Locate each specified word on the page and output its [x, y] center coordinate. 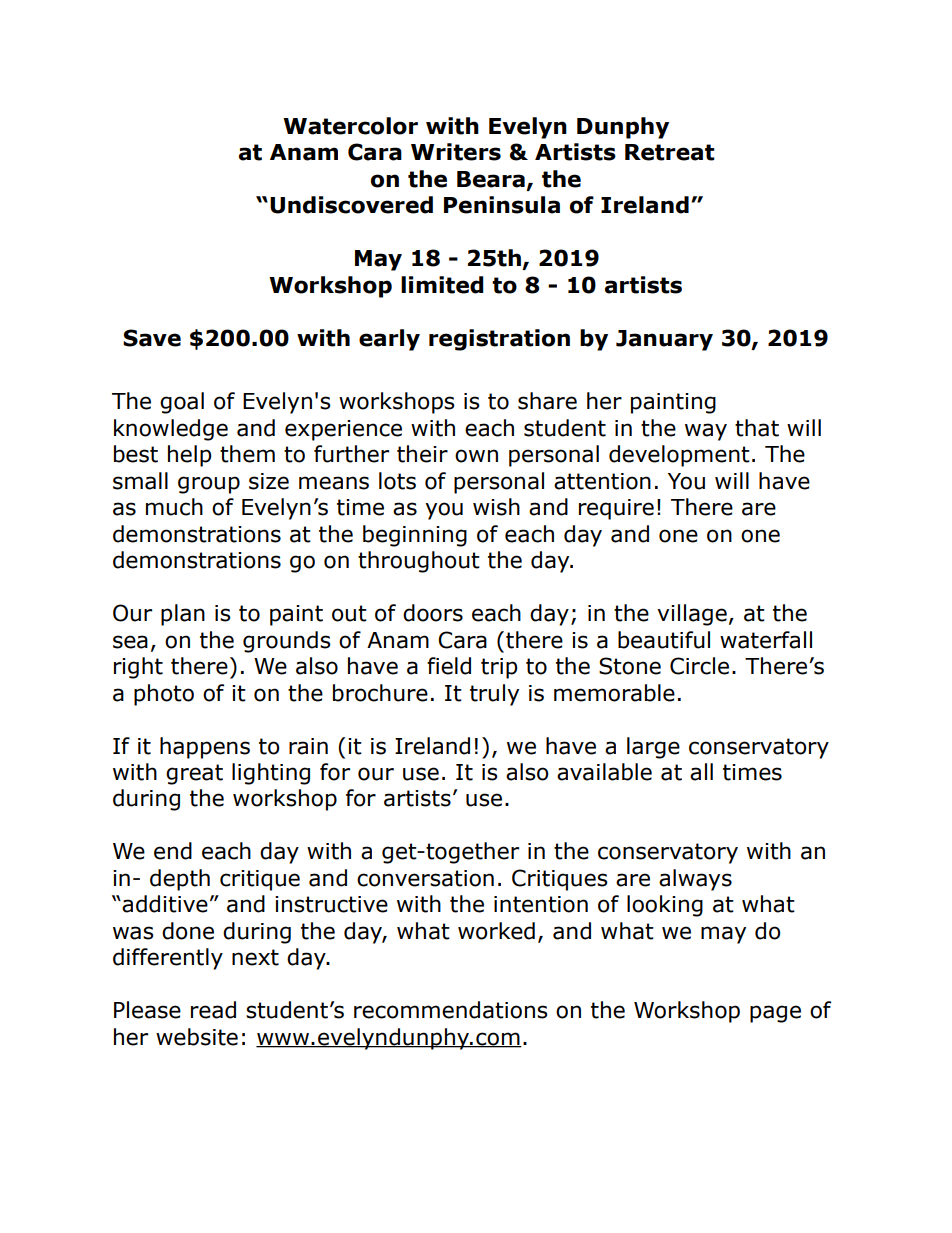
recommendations [451, 1010]
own [476, 456]
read [213, 1010]
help [189, 456]
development [679, 456]
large [653, 748]
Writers [456, 152]
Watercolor [350, 126]
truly [494, 695]
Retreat [670, 152]
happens [205, 748]
